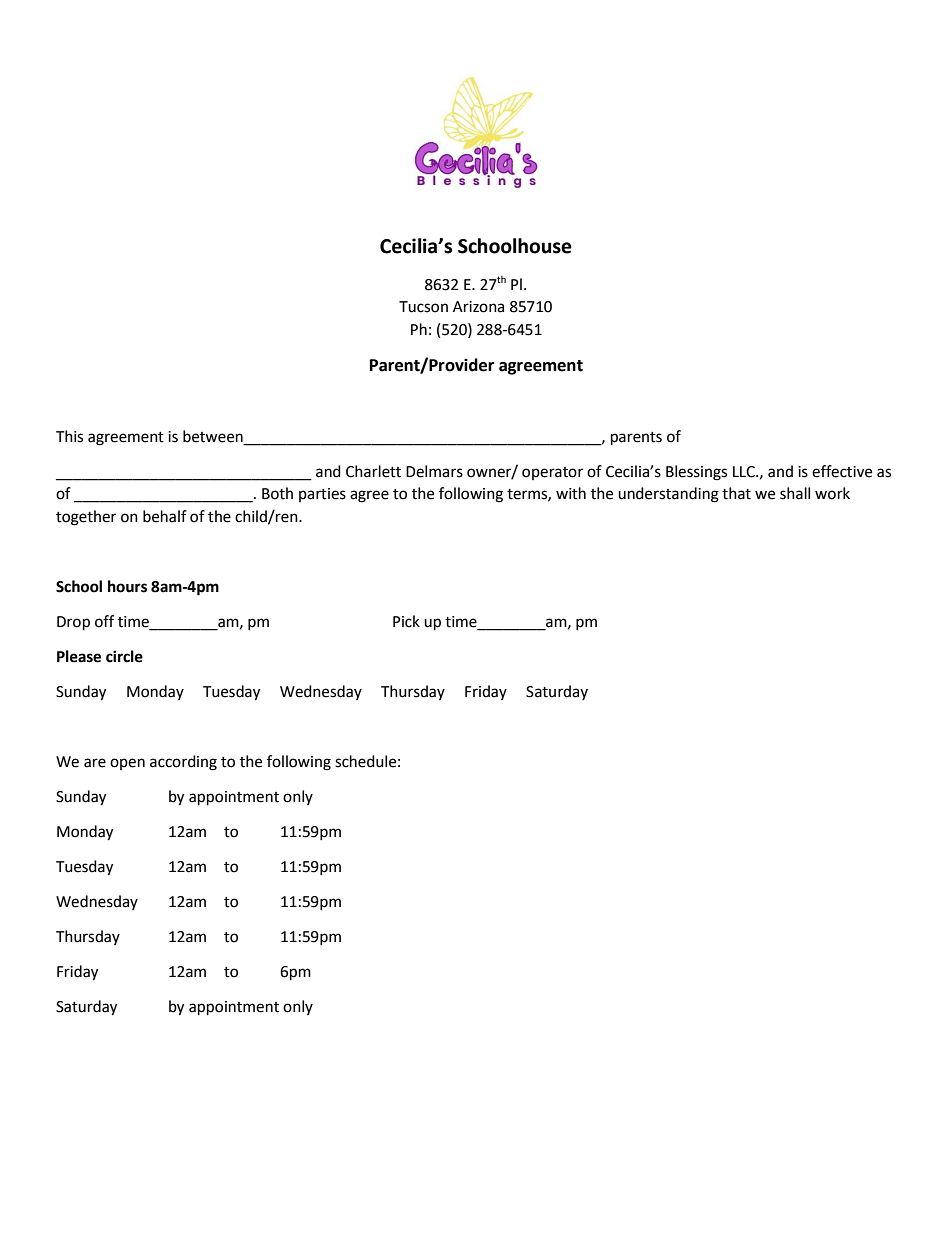 The width and height of the page is (952, 1233). Describe the element at coordinates (736, 493) in the page. I see `that` at that location.
